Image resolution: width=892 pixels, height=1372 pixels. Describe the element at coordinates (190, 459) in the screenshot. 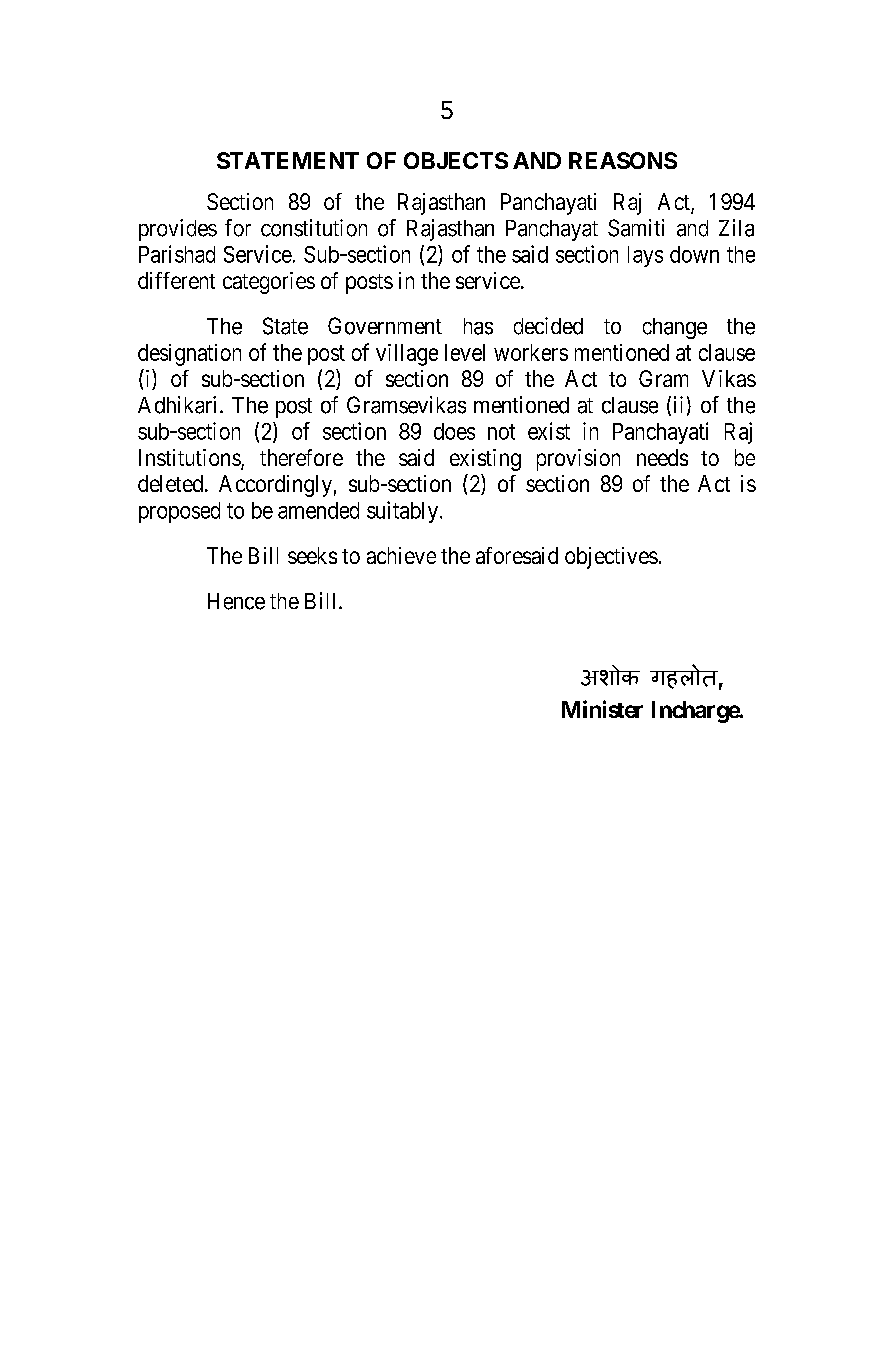

I see `Institutions` at that location.
